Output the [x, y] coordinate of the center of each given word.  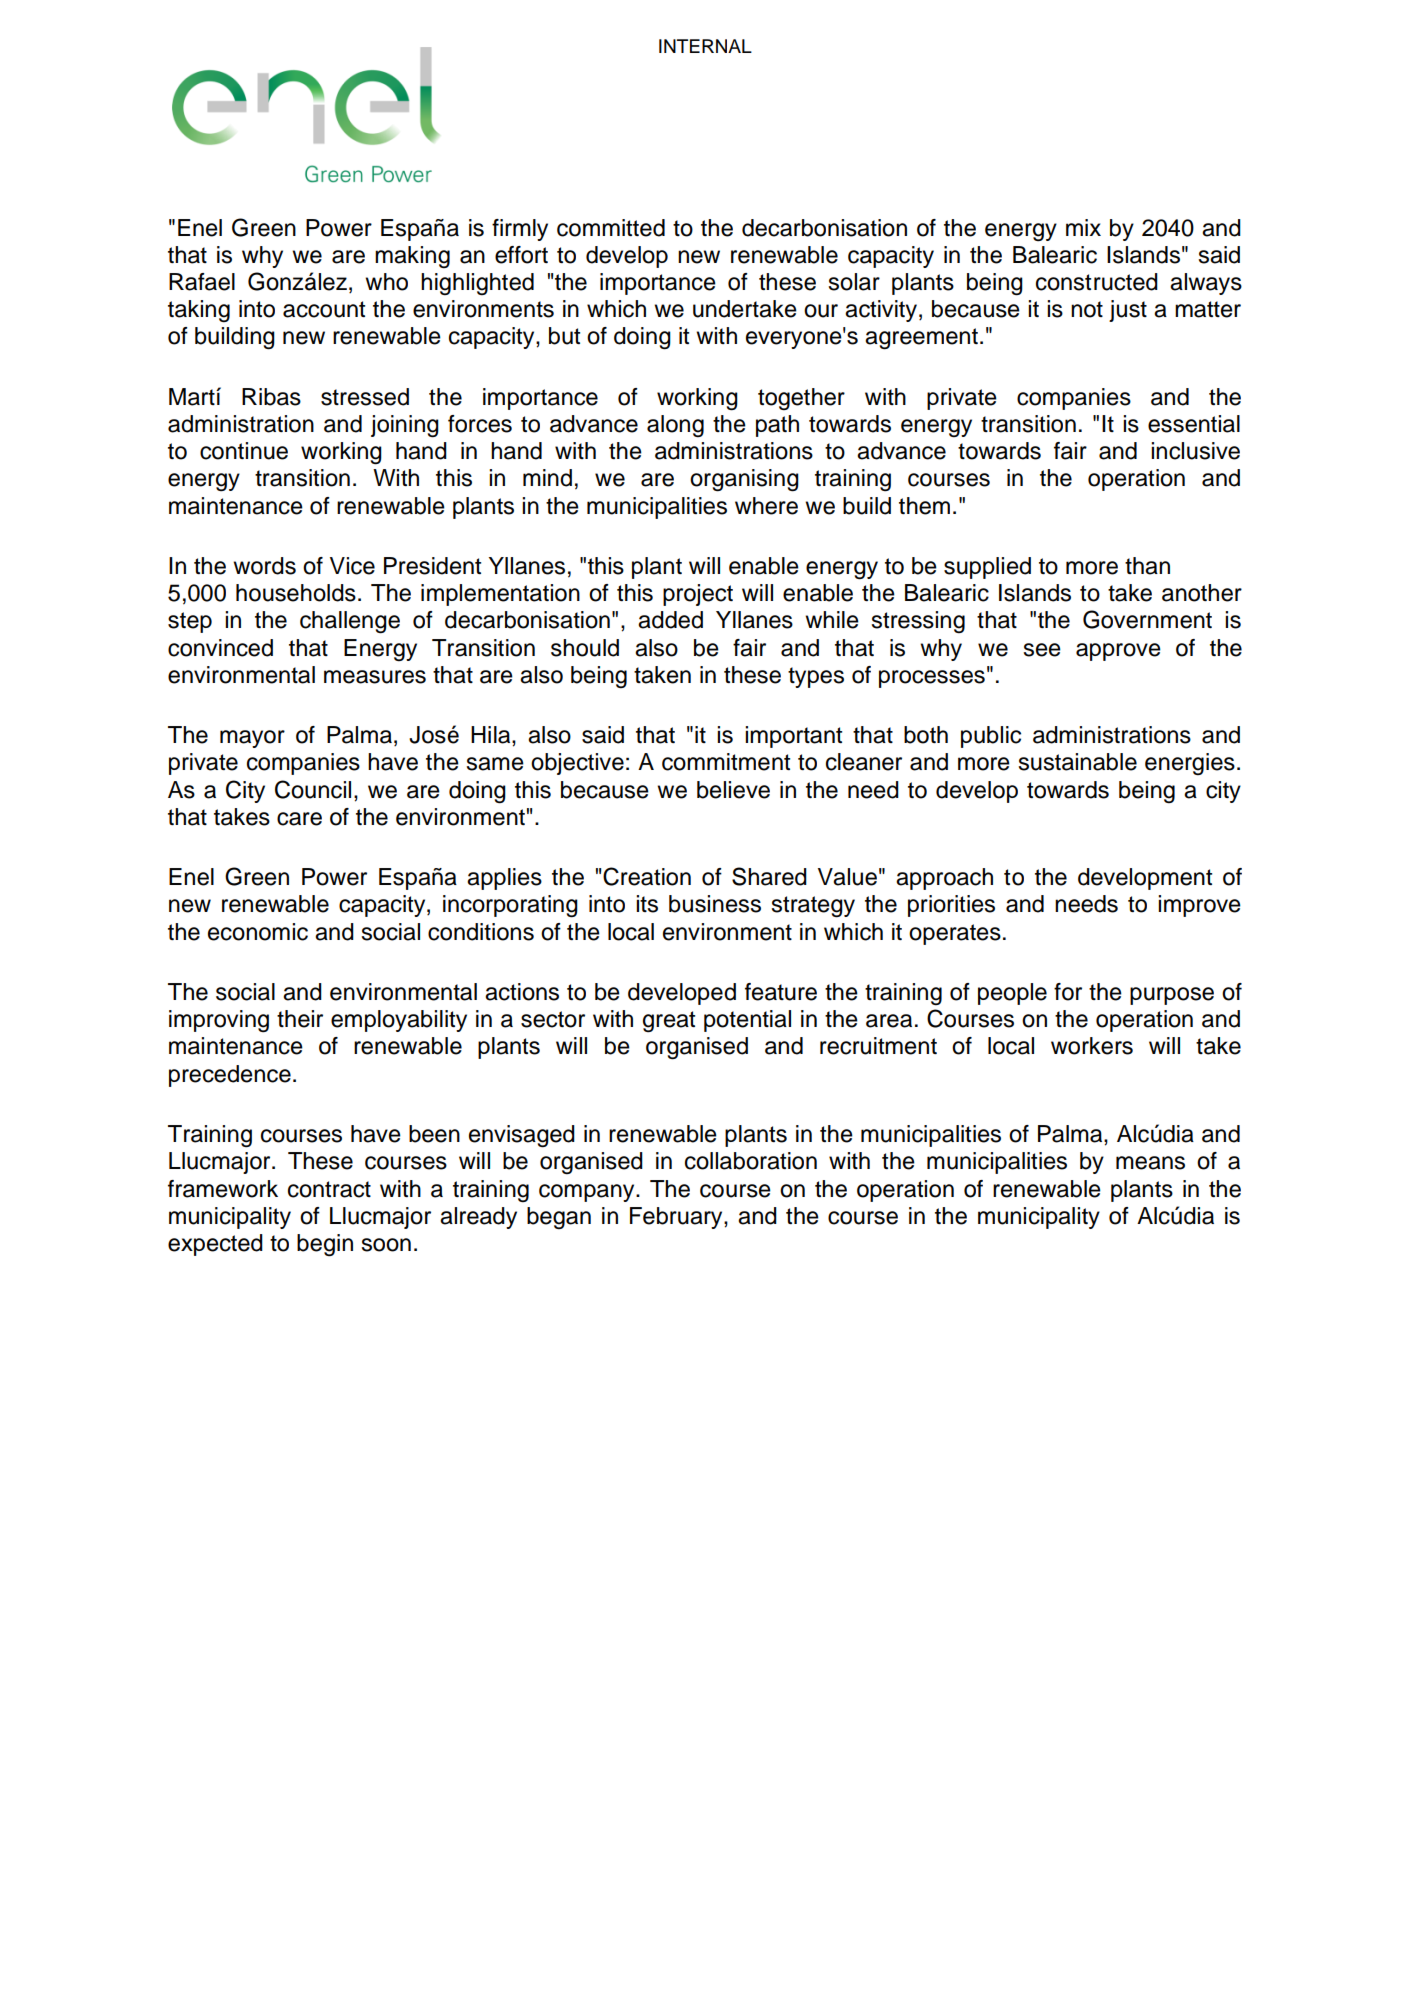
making [412, 257]
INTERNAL [705, 46]
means [1150, 1163]
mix [1083, 227]
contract [329, 1189]
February [677, 1218]
